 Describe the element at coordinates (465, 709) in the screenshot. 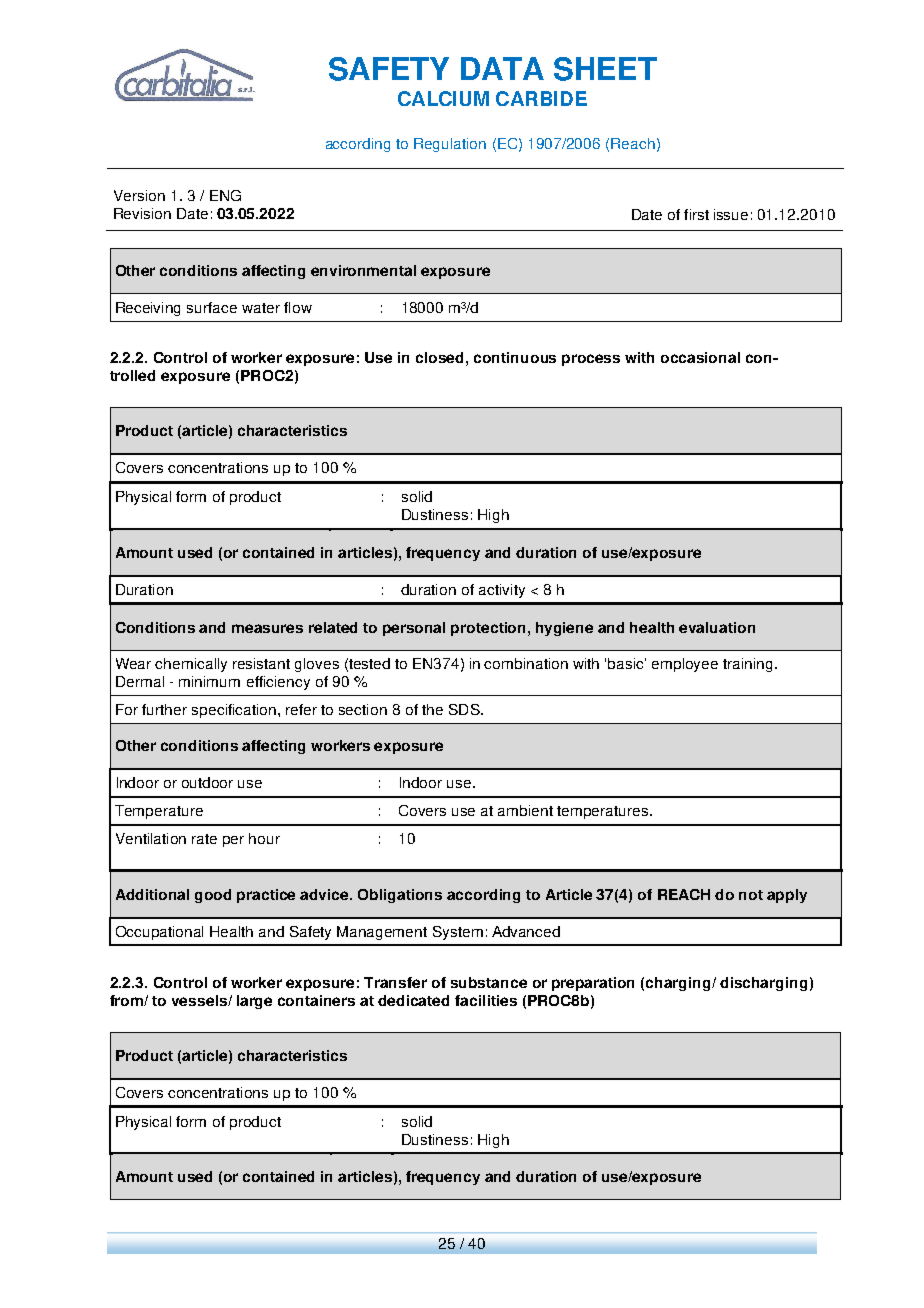

I see `SDS` at that location.
